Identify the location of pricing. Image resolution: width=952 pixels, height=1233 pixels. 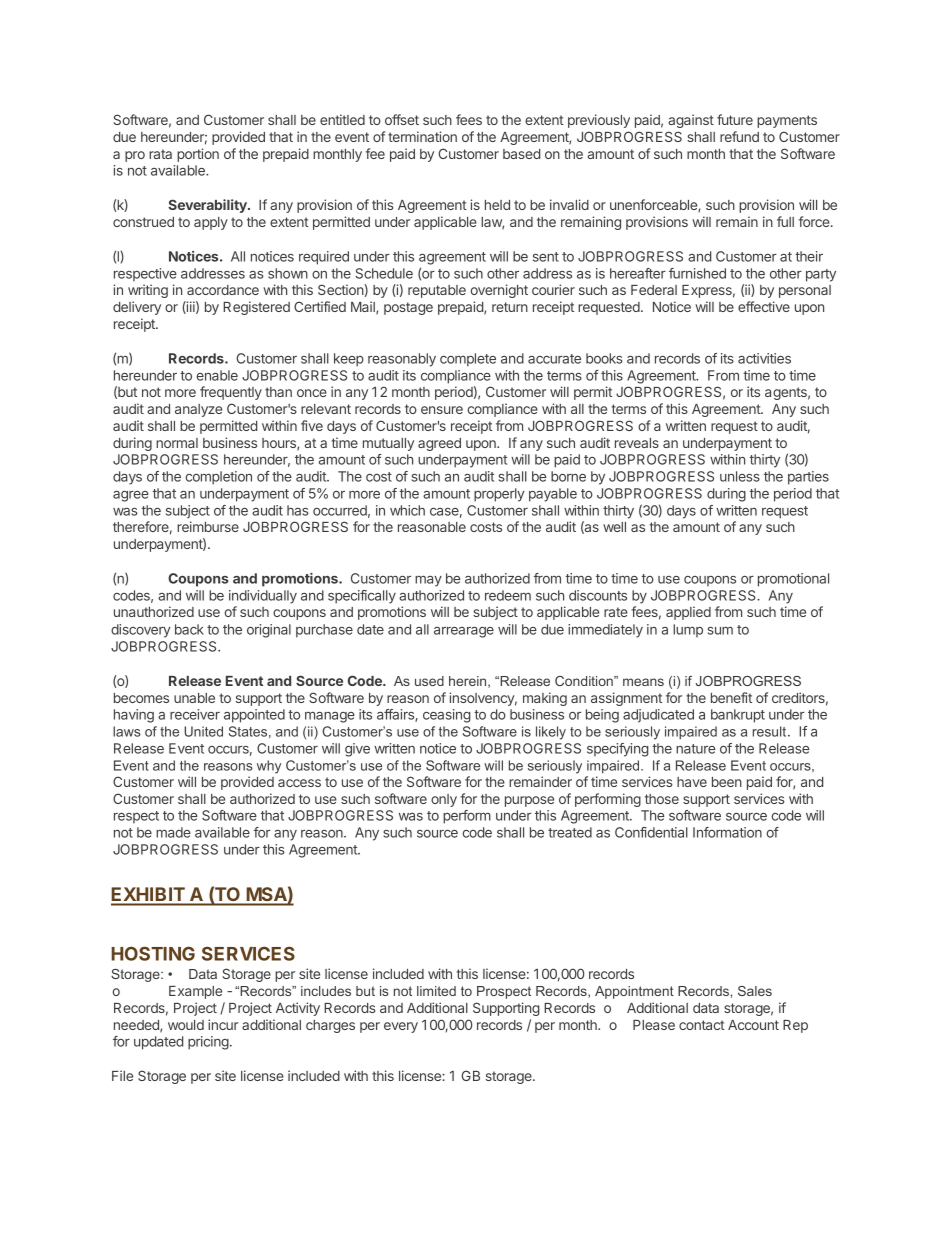
(208, 1043).
